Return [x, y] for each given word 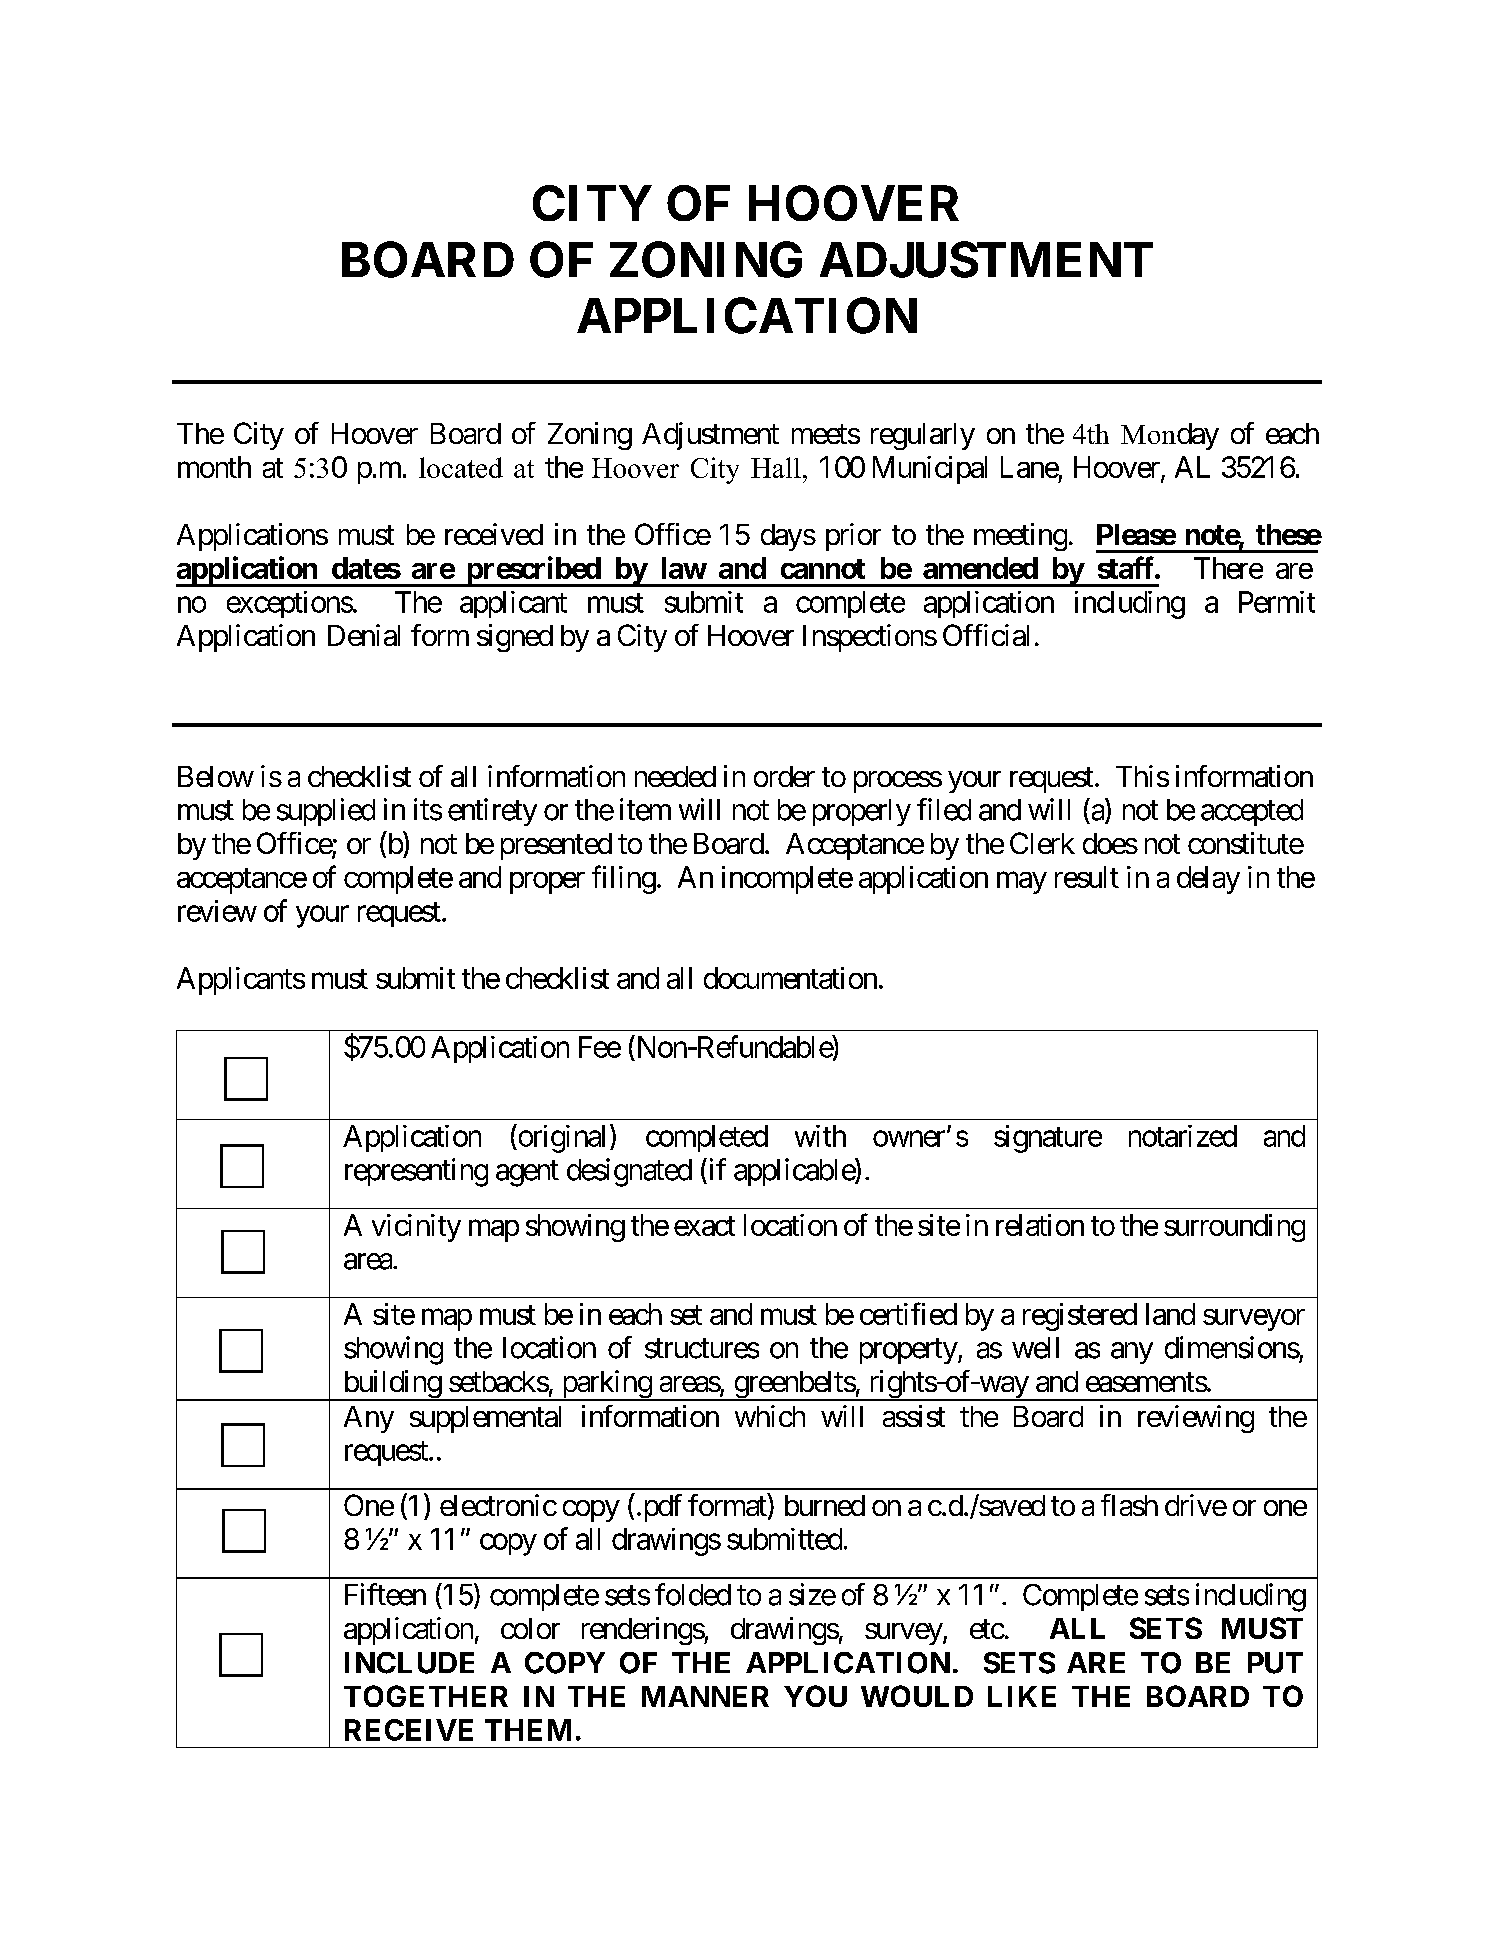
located [461, 467]
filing [624, 879]
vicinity [416, 1228]
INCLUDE [409, 1663]
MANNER [705, 1696]
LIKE [1022, 1696]
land [1170, 1314]
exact [704, 1226]
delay [1208, 880]
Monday [1170, 436]
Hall [776, 467]
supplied [326, 812]
